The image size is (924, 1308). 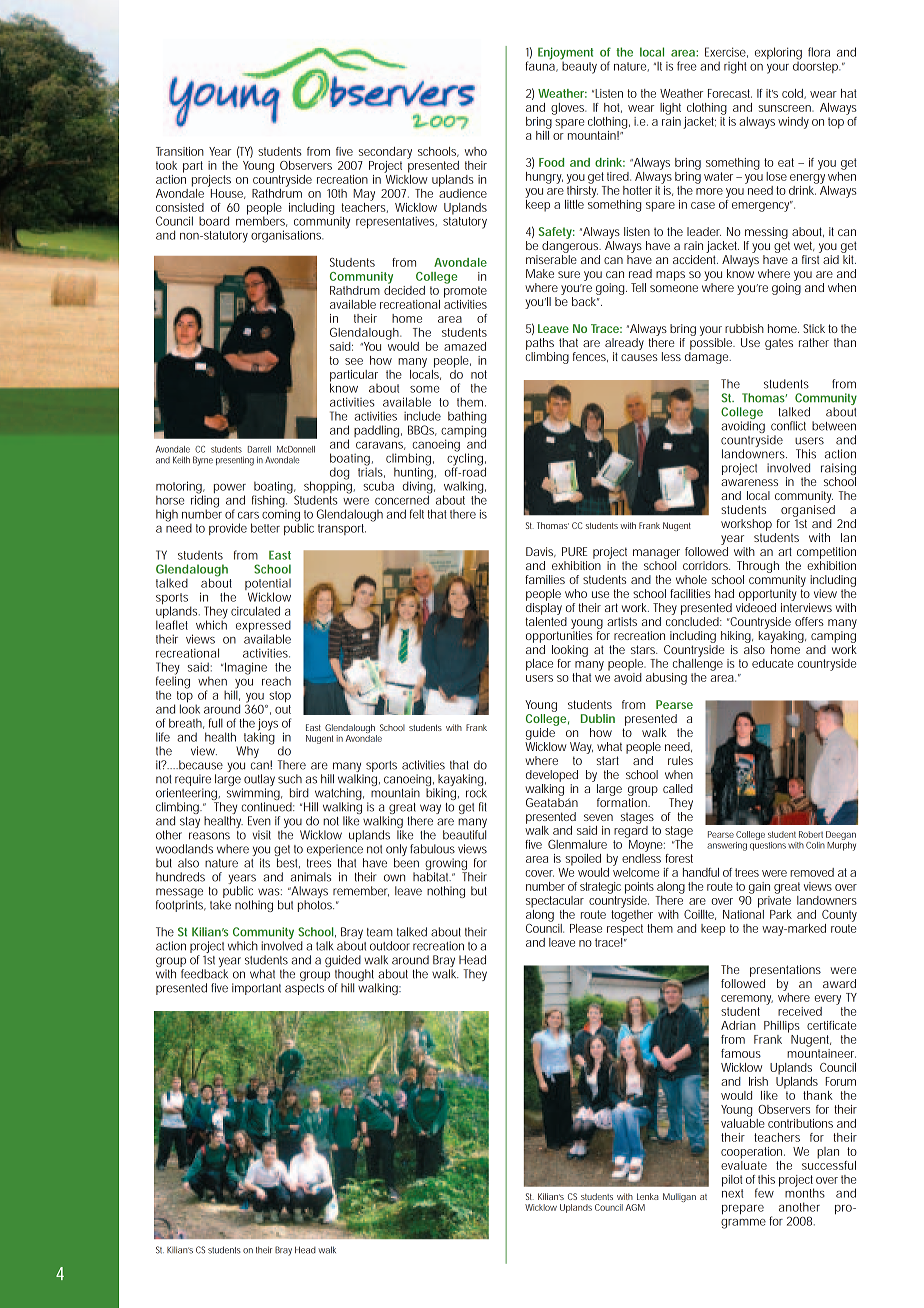 I want to click on swimming, so click(x=253, y=795).
